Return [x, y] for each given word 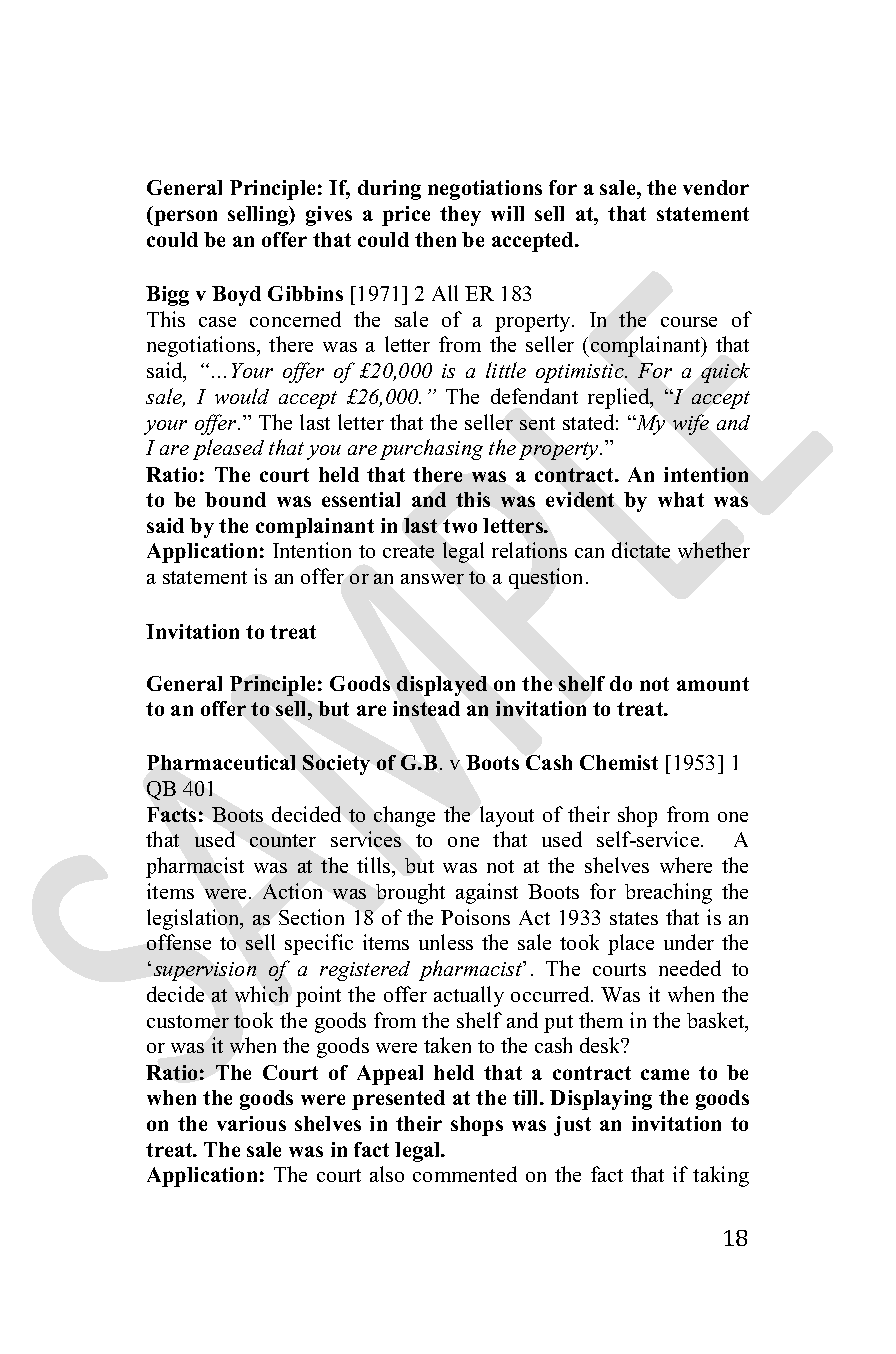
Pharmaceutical [221, 762]
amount [713, 684]
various [251, 1123]
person [184, 218]
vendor [716, 187]
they [460, 216]
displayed [442, 686]
